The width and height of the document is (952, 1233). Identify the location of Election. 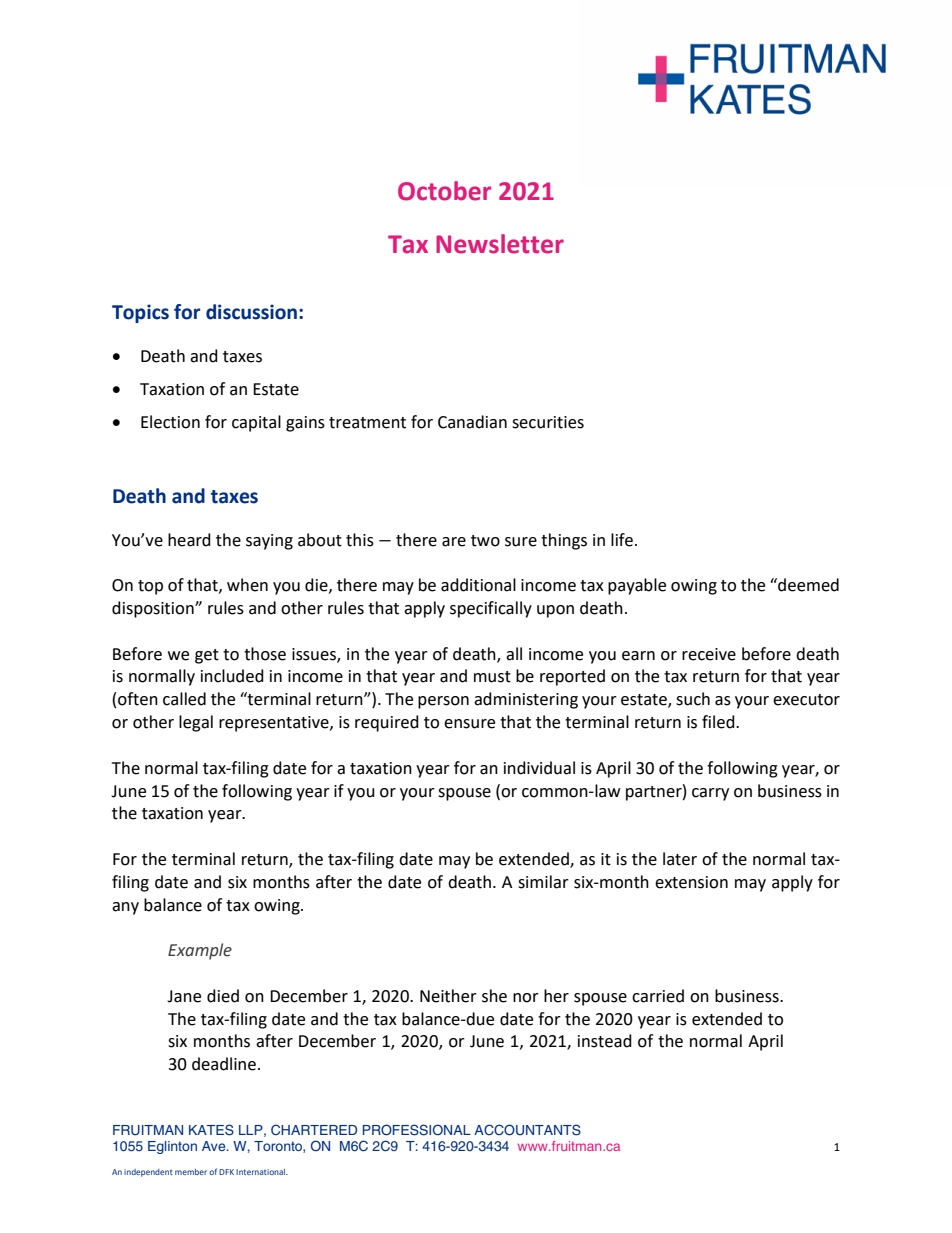
(170, 422).
